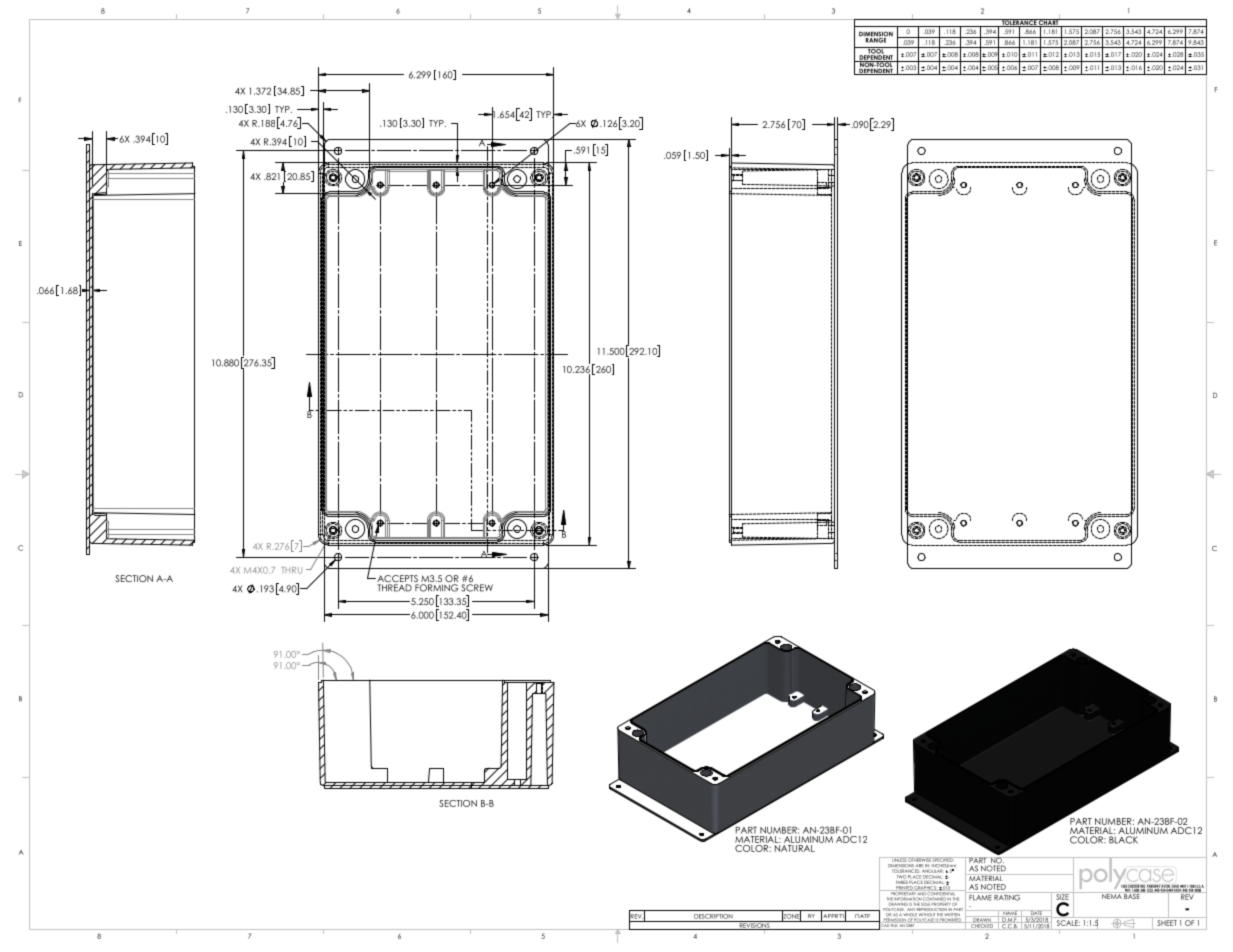 The width and height of the image is (1233, 952). What do you see at coordinates (922, 894) in the image?
I see `AND` at bounding box center [922, 894].
